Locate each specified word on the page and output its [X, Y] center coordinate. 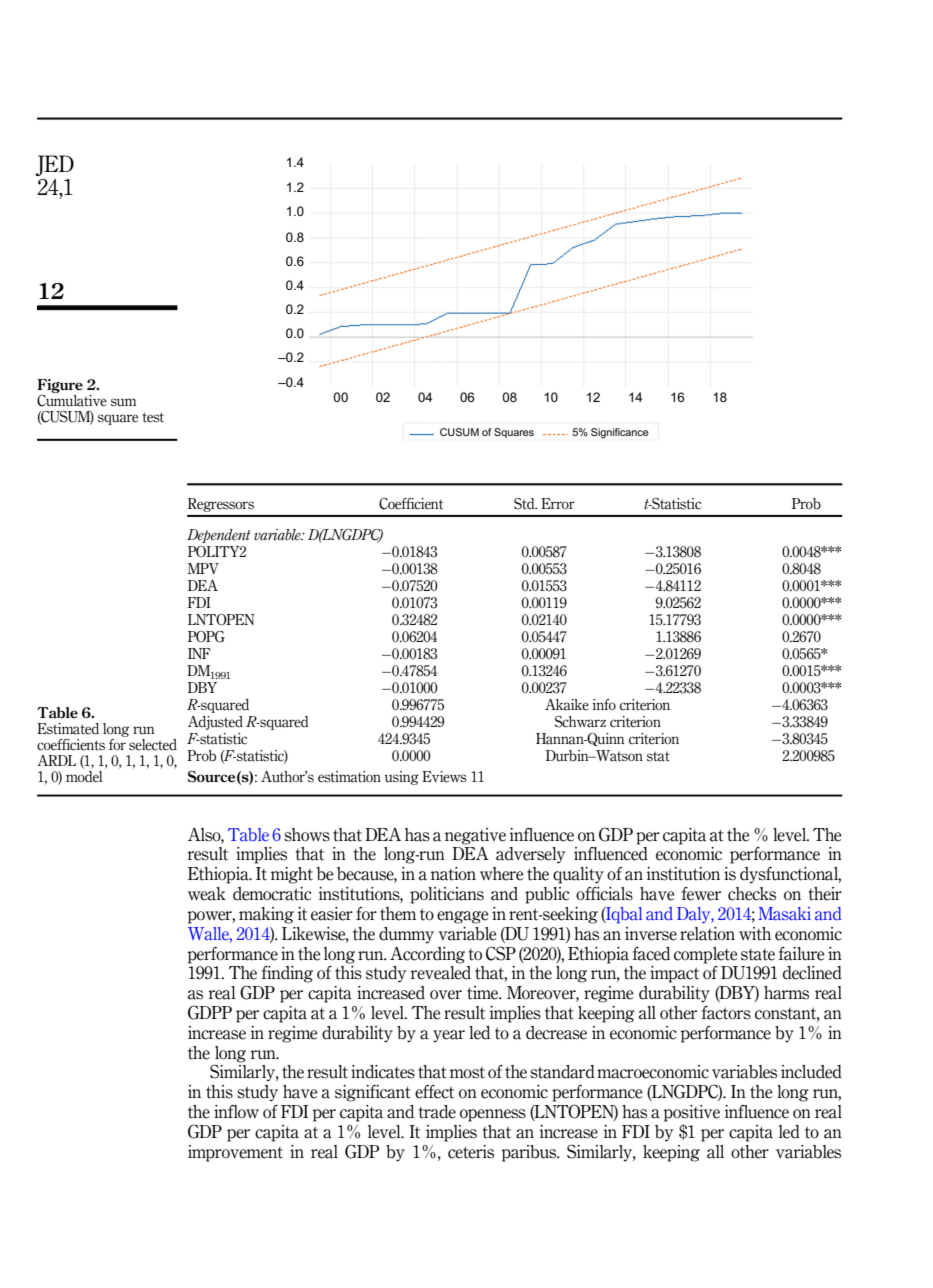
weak [207, 894]
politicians [447, 895]
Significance [620, 433]
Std [525, 504]
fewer [701, 894]
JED [54, 165]
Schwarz [580, 722]
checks [752, 894]
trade [437, 1112]
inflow [236, 1112]
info [604, 704]
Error [558, 503]
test [153, 417]
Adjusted [215, 723]
